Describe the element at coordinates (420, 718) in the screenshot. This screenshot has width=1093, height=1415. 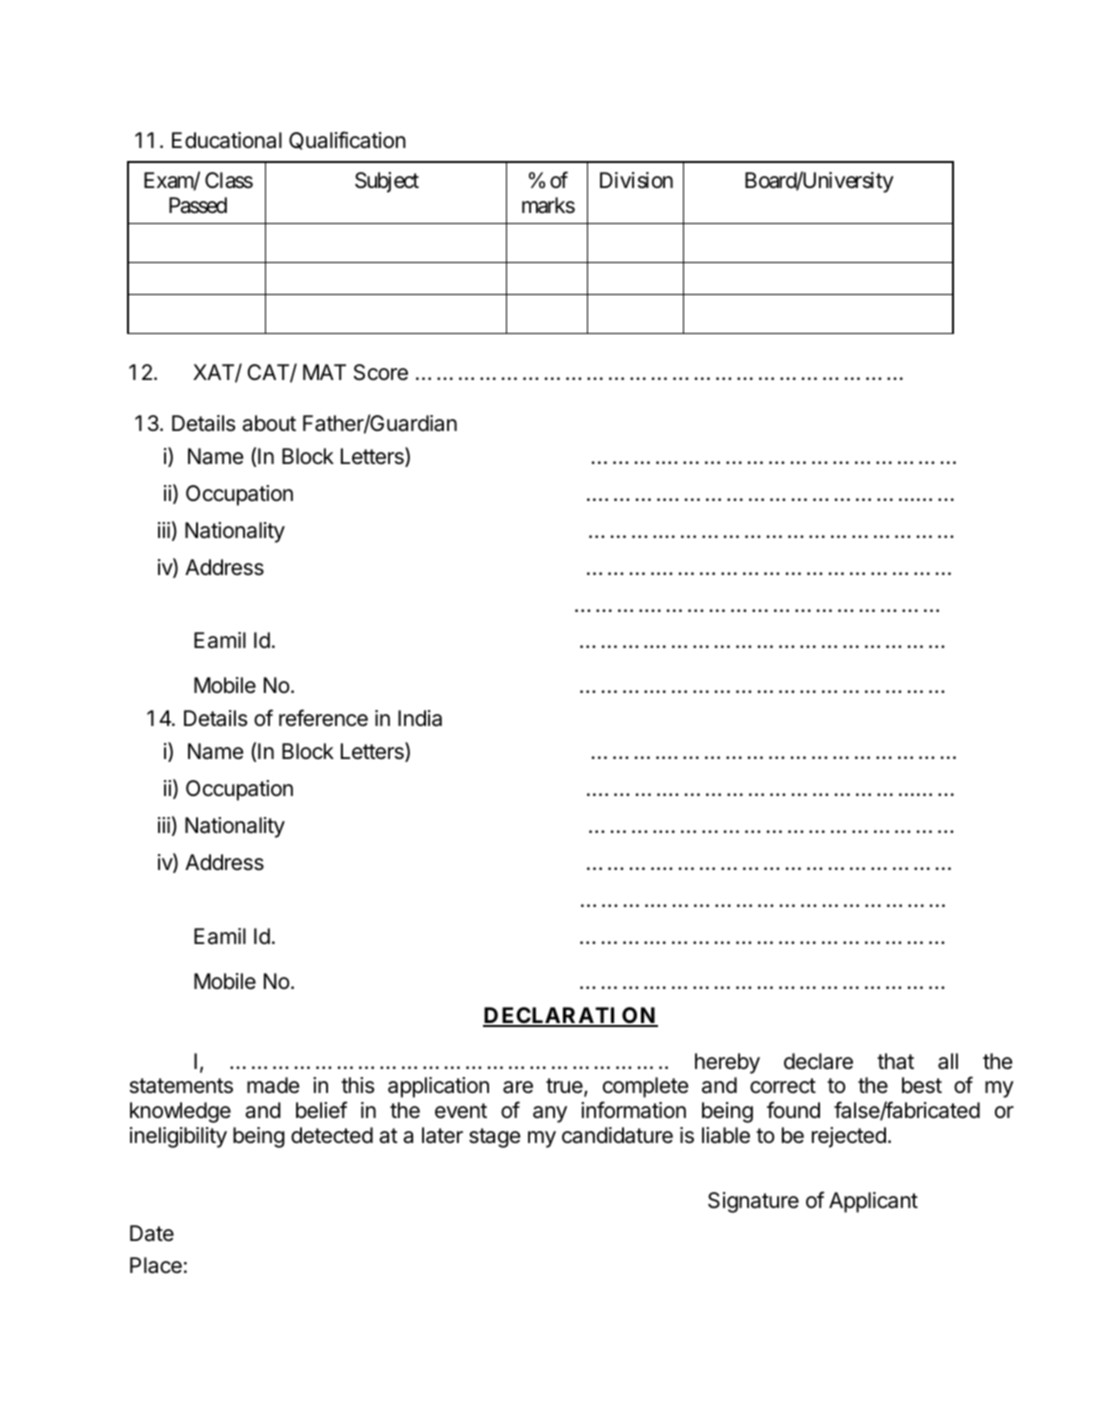
I see `India` at that location.
